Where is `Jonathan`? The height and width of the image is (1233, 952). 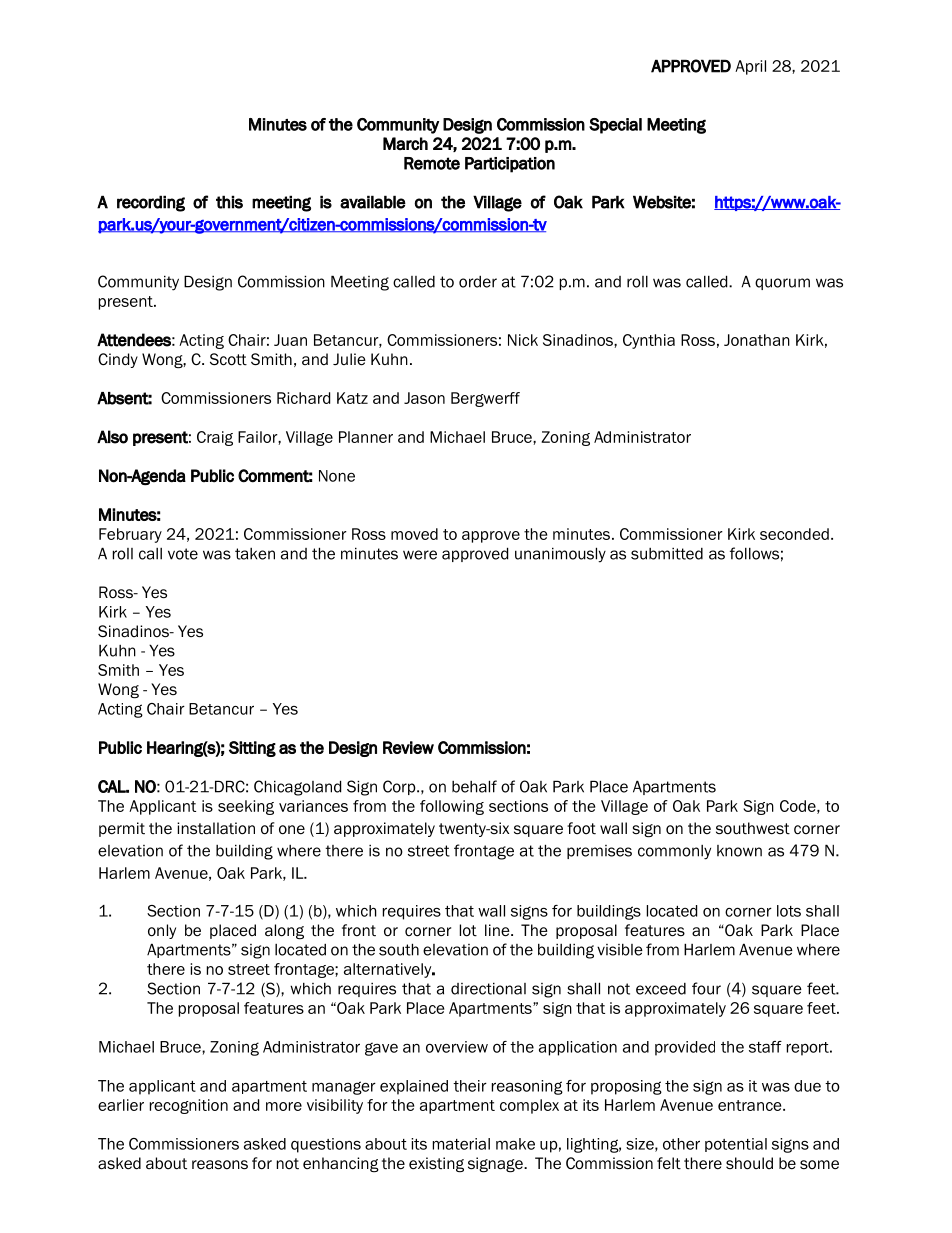
Jonathan is located at coordinates (757, 340).
